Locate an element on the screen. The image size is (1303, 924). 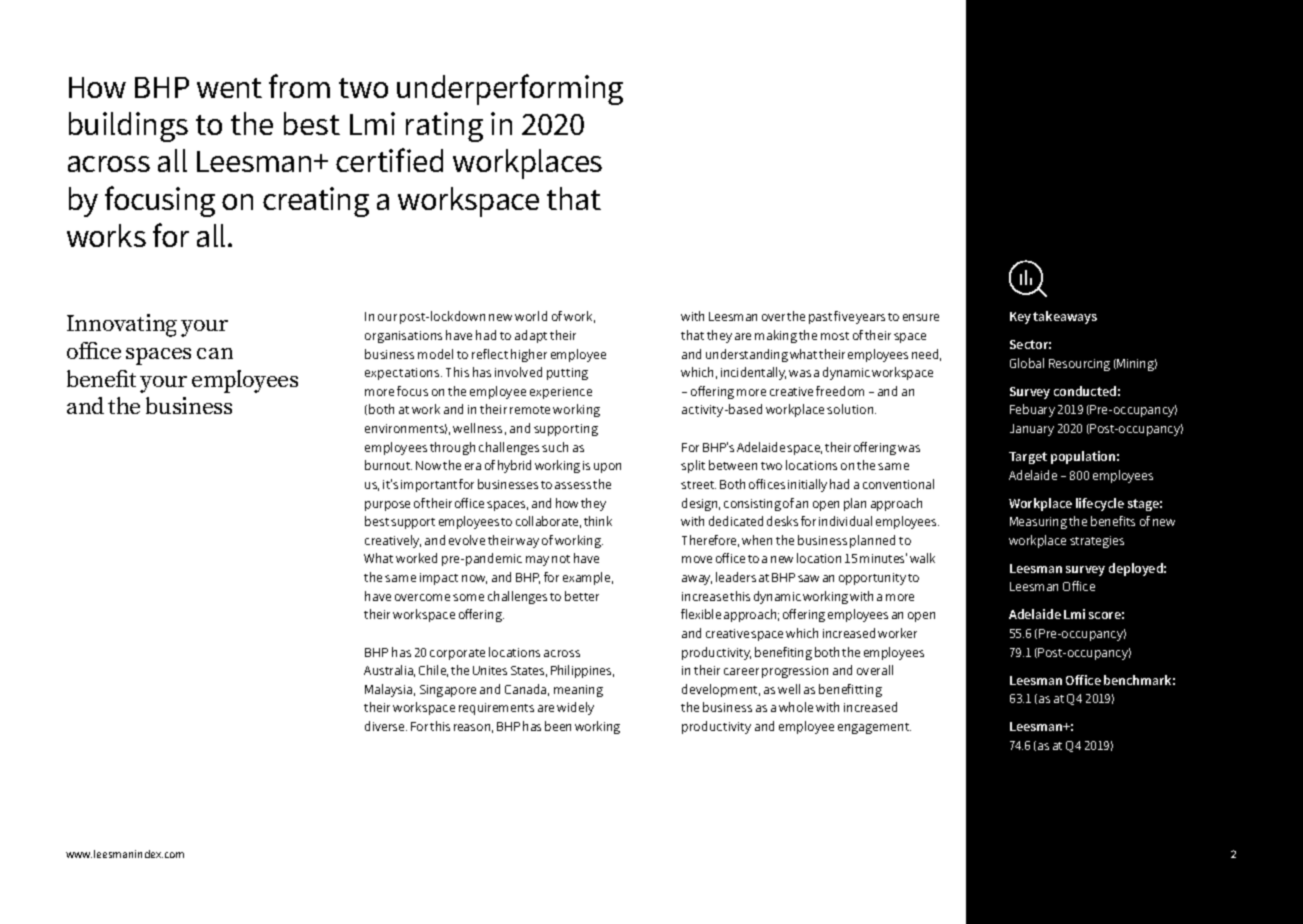
widely is located at coordinates (575, 708).
